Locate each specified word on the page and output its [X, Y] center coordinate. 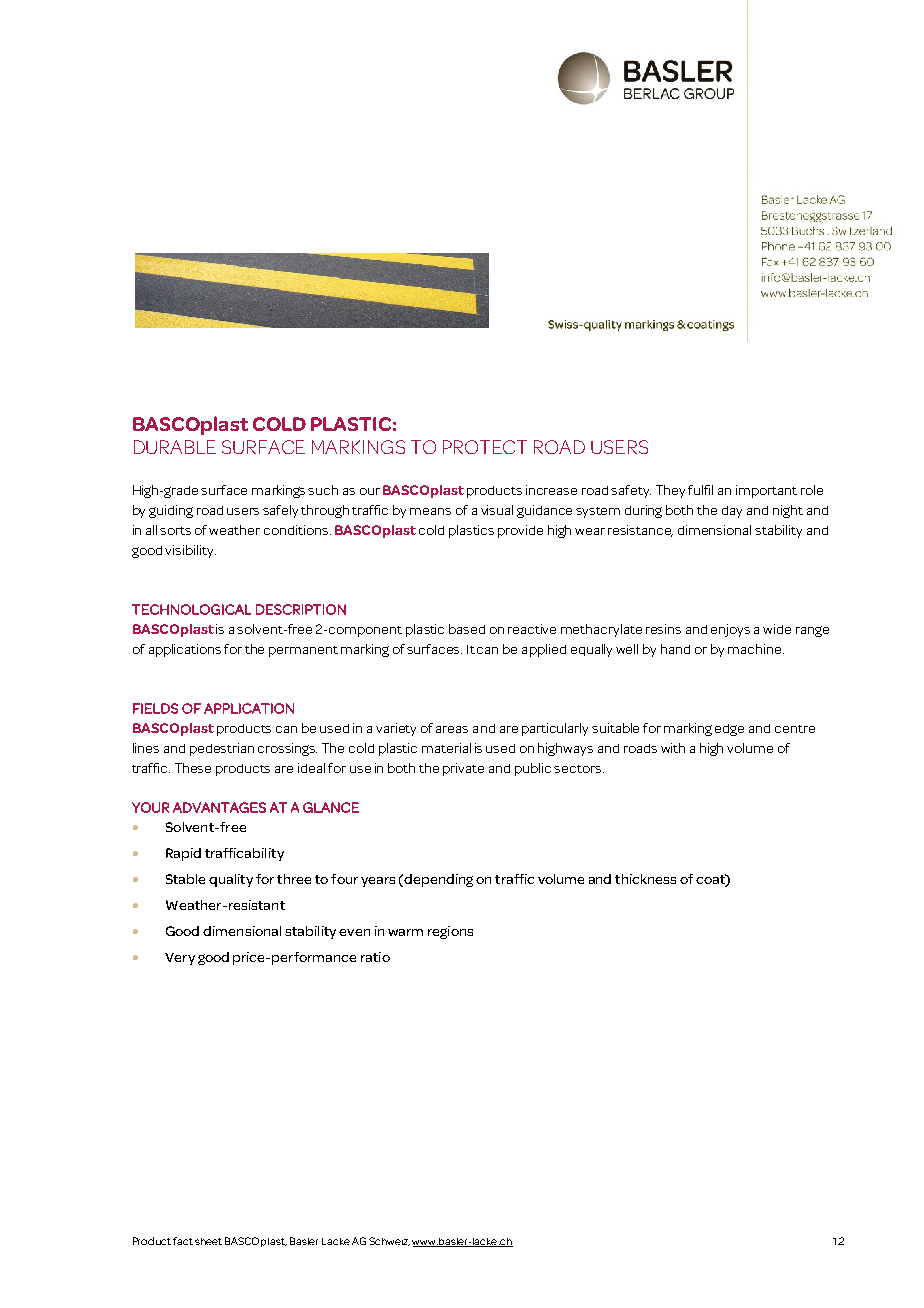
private [463, 769]
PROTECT [485, 447]
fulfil [700, 490]
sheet [208, 1241]
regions [450, 932]
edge [729, 730]
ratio [375, 957]
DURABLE [175, 447]
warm [405, 932]
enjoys [730, 630]
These [193, 768]
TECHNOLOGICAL [191, 609]
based [467, 629]
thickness [645, 879]
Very [180, 959]
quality [231, 880]
